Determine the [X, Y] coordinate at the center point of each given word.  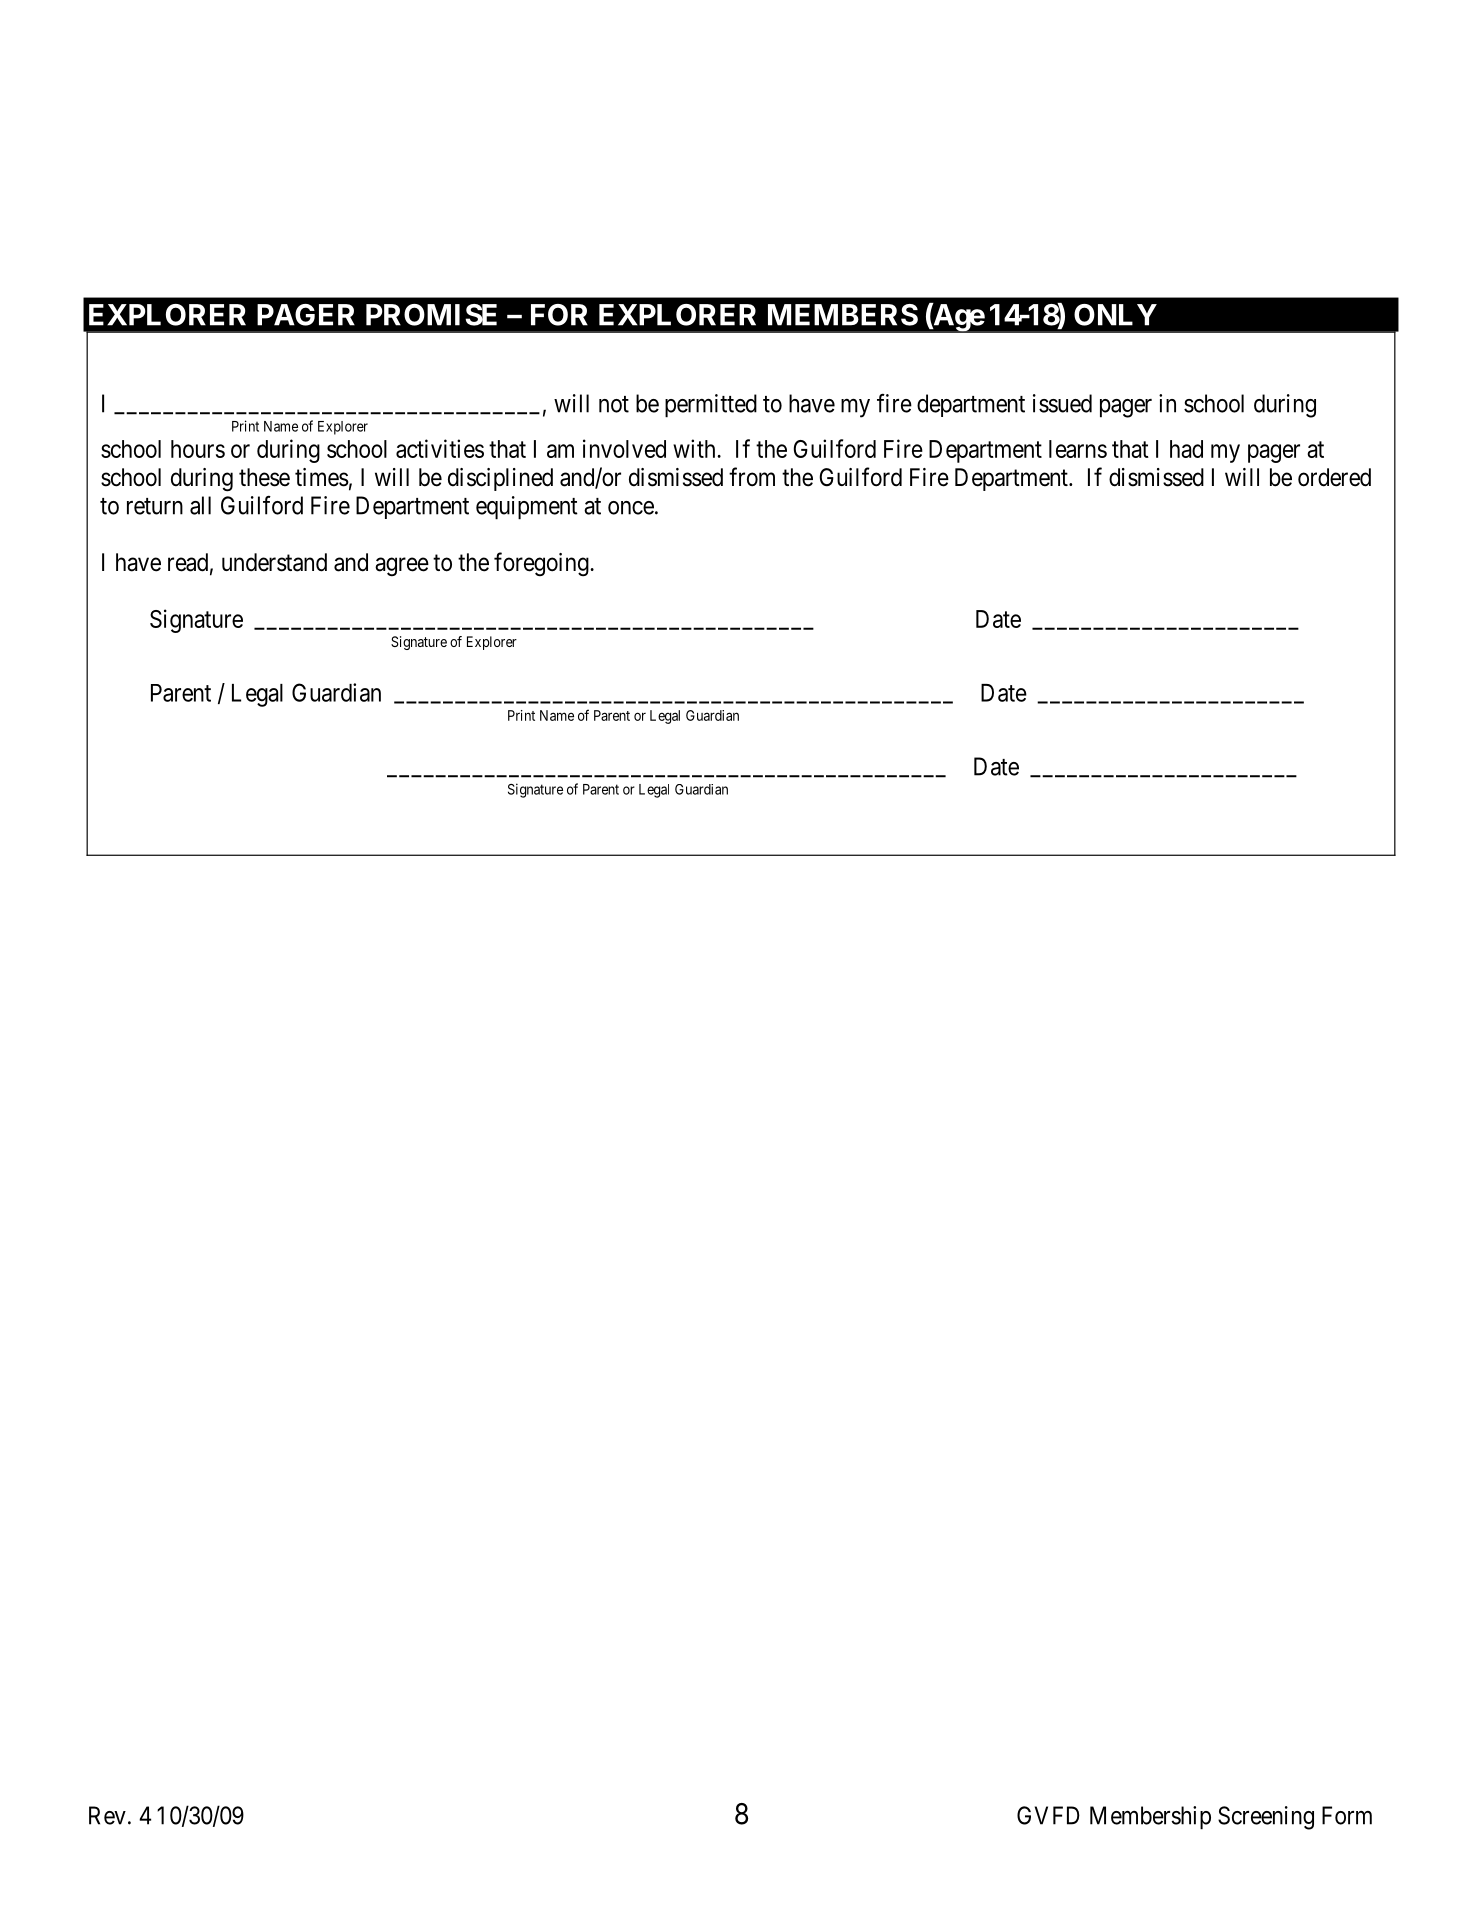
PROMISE [431, 315]
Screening [1266, 1818]
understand [274, 562]
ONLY [1115, 315]
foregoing [542, 564]
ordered [1334, 477]
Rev [107, 1815]
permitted [711, 406]
